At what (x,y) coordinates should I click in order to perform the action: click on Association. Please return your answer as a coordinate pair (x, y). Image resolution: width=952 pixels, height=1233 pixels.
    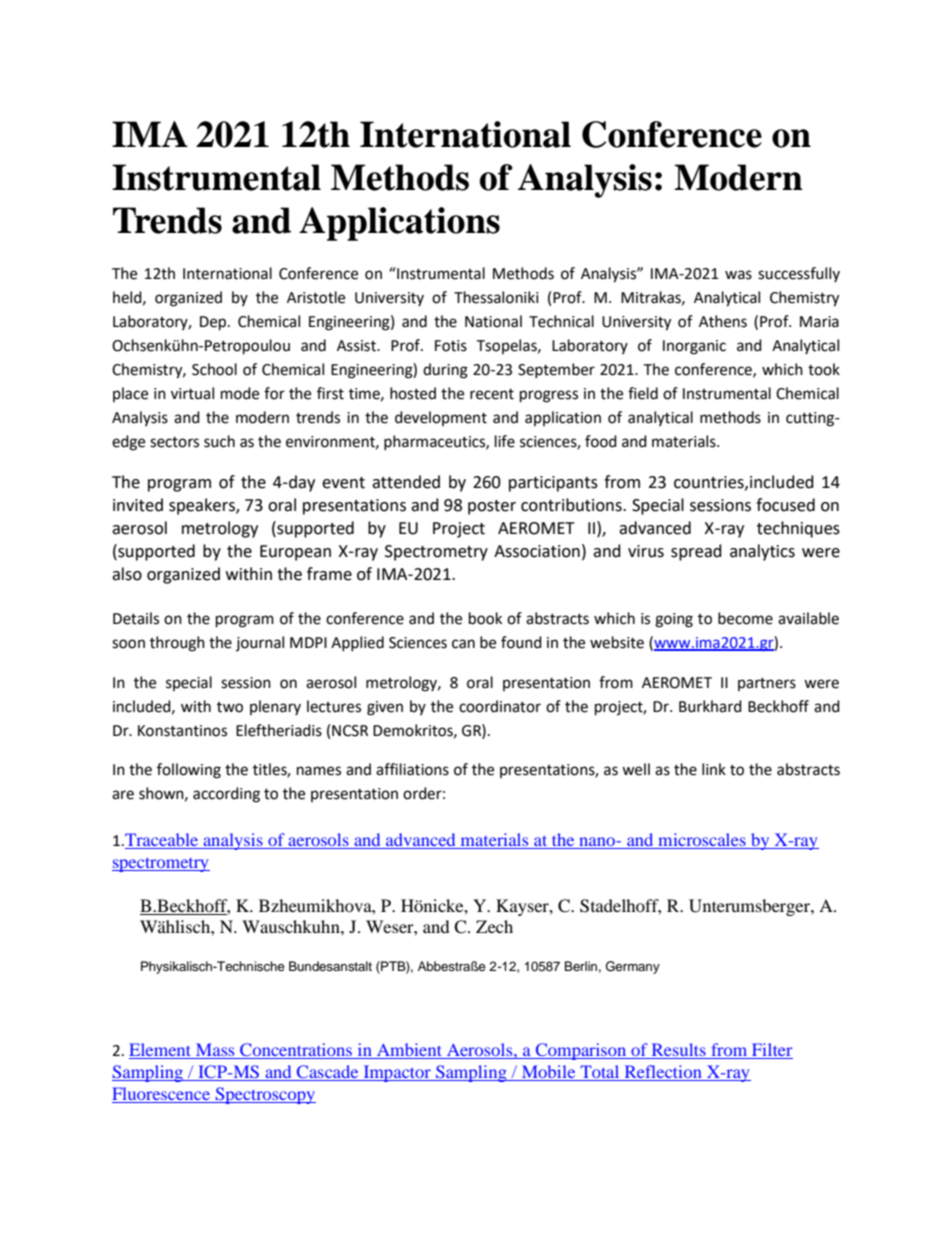
    Looking at the image, I should click on (537, 551).
